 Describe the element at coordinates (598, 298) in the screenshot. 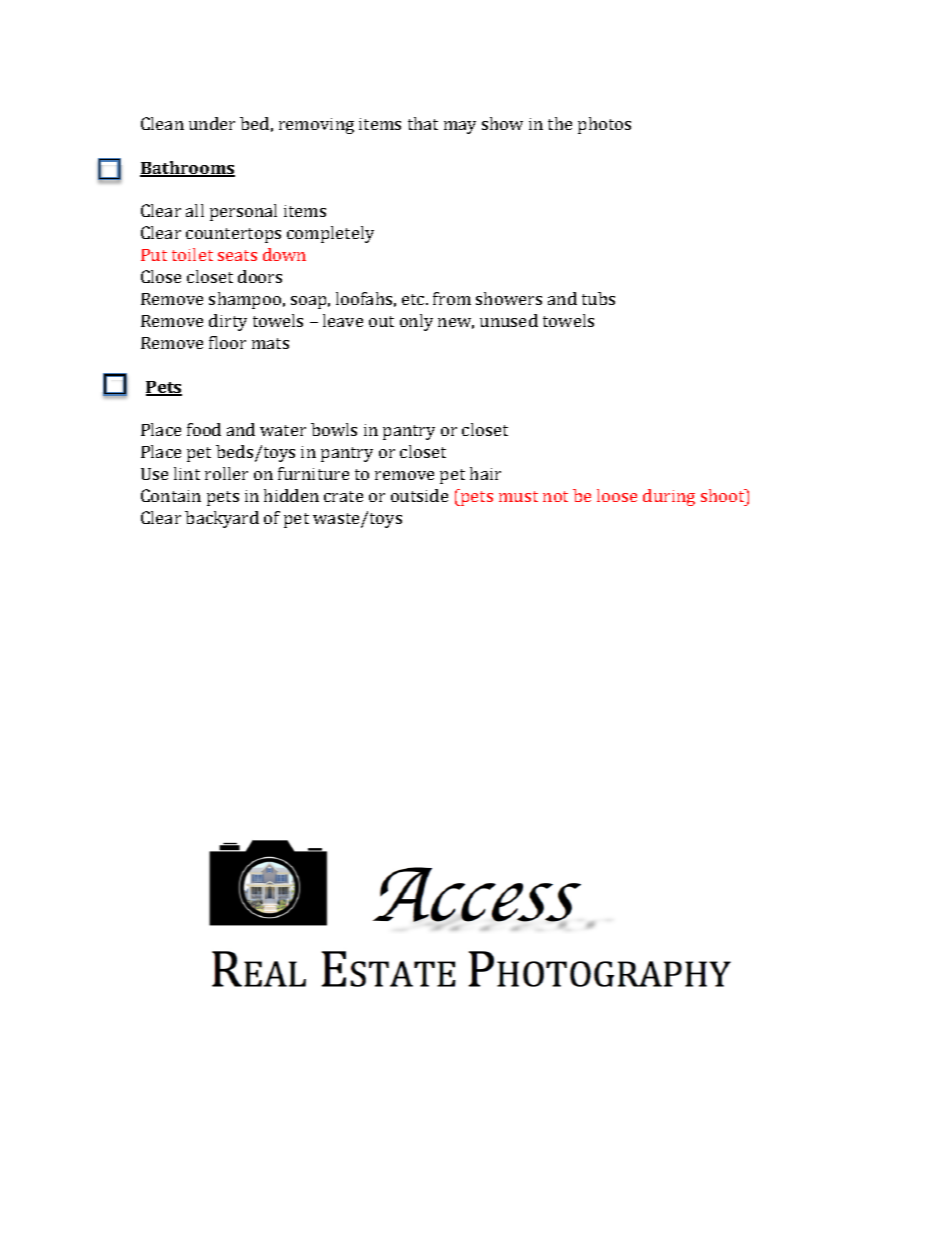

I see `tubs` at that location.
